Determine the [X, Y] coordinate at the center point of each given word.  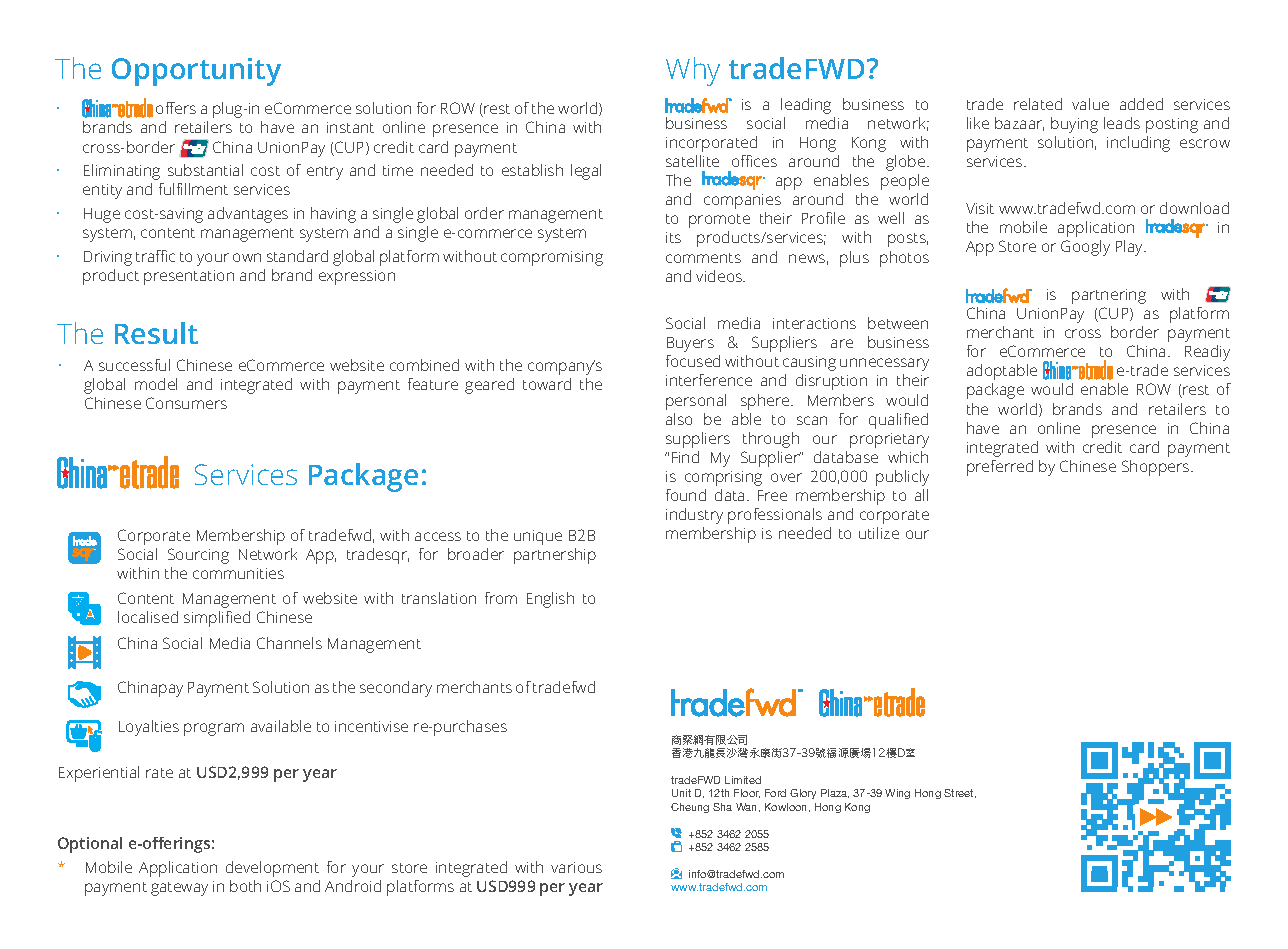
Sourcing [198, 556]
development [272, 869]
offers [176, 108]
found [686, 495]
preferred [1000, 468]
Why [693, 71]
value [1090, 104]
